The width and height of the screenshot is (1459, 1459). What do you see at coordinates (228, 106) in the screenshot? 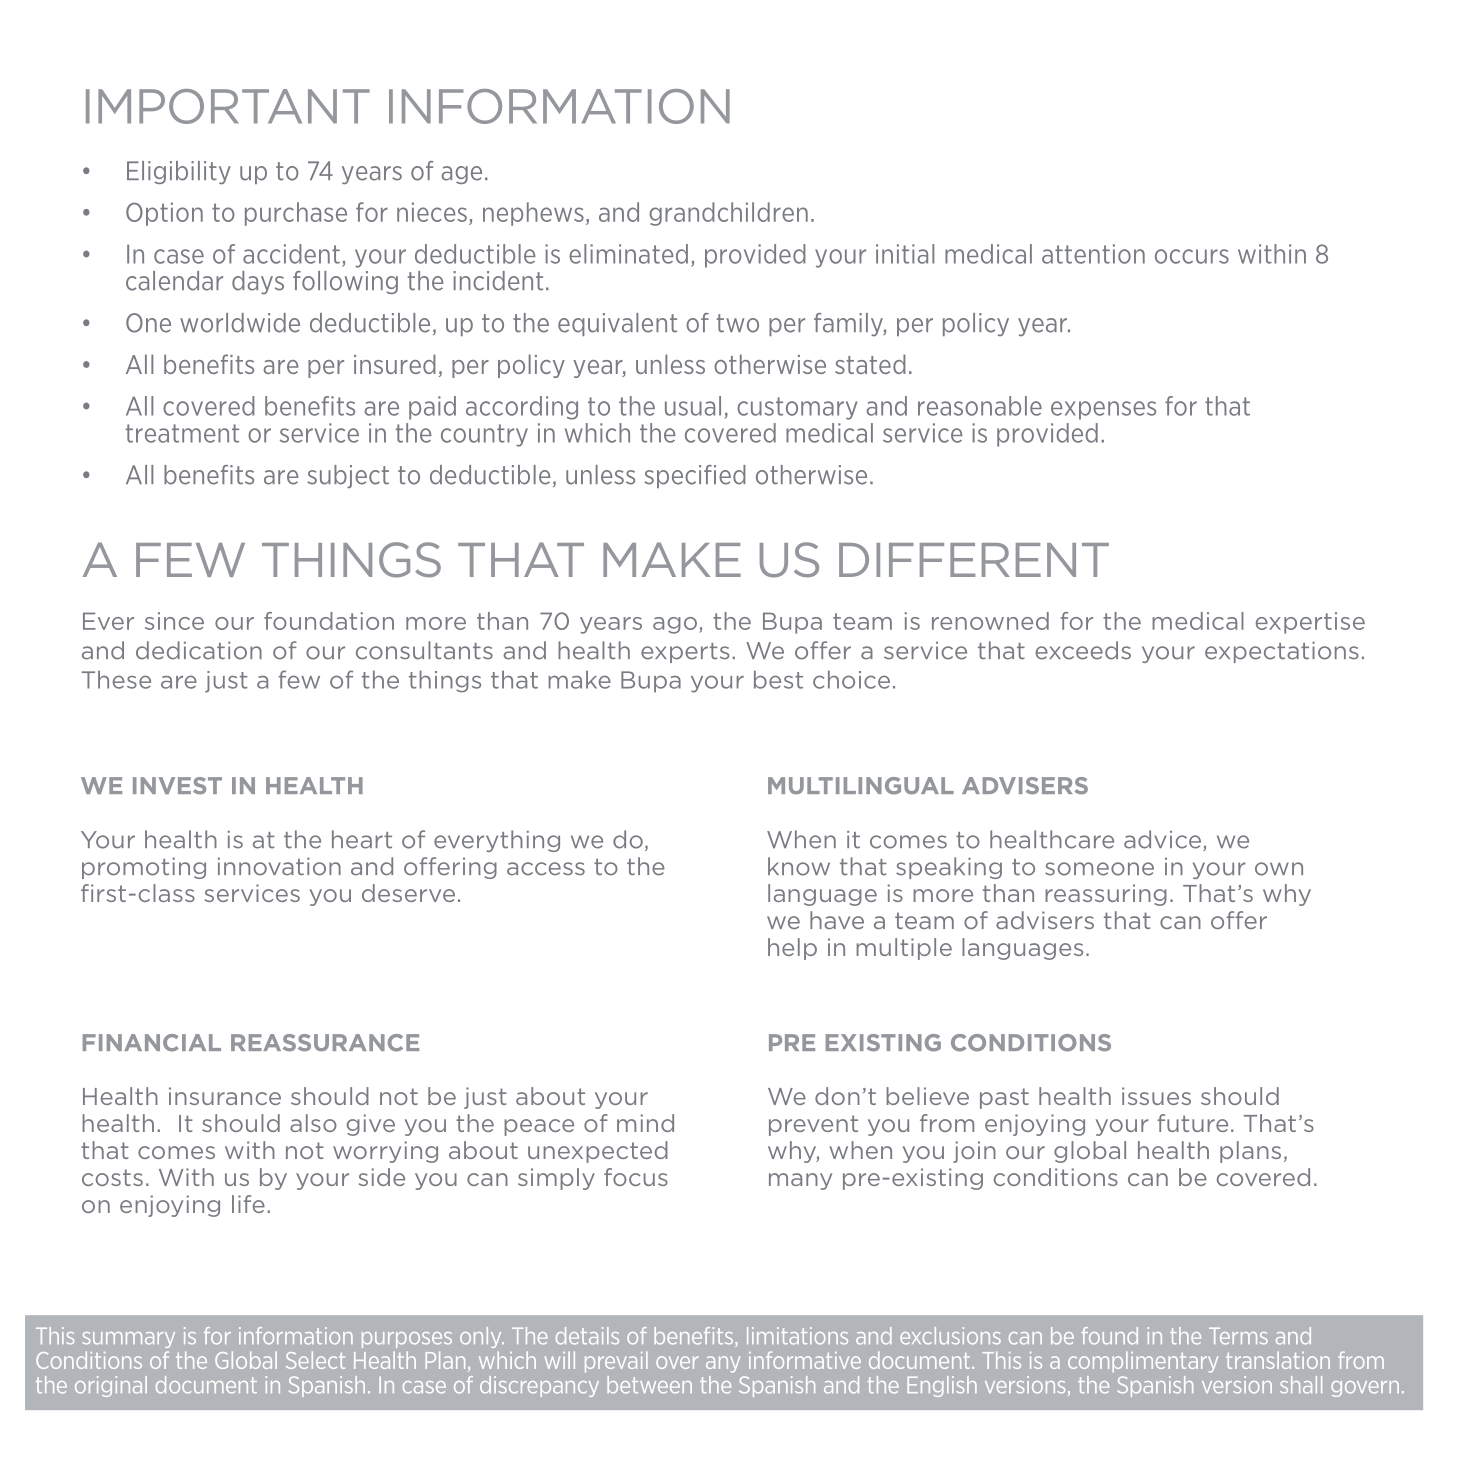
I see `IMPORTANT` at bounding box center [228, 106].
